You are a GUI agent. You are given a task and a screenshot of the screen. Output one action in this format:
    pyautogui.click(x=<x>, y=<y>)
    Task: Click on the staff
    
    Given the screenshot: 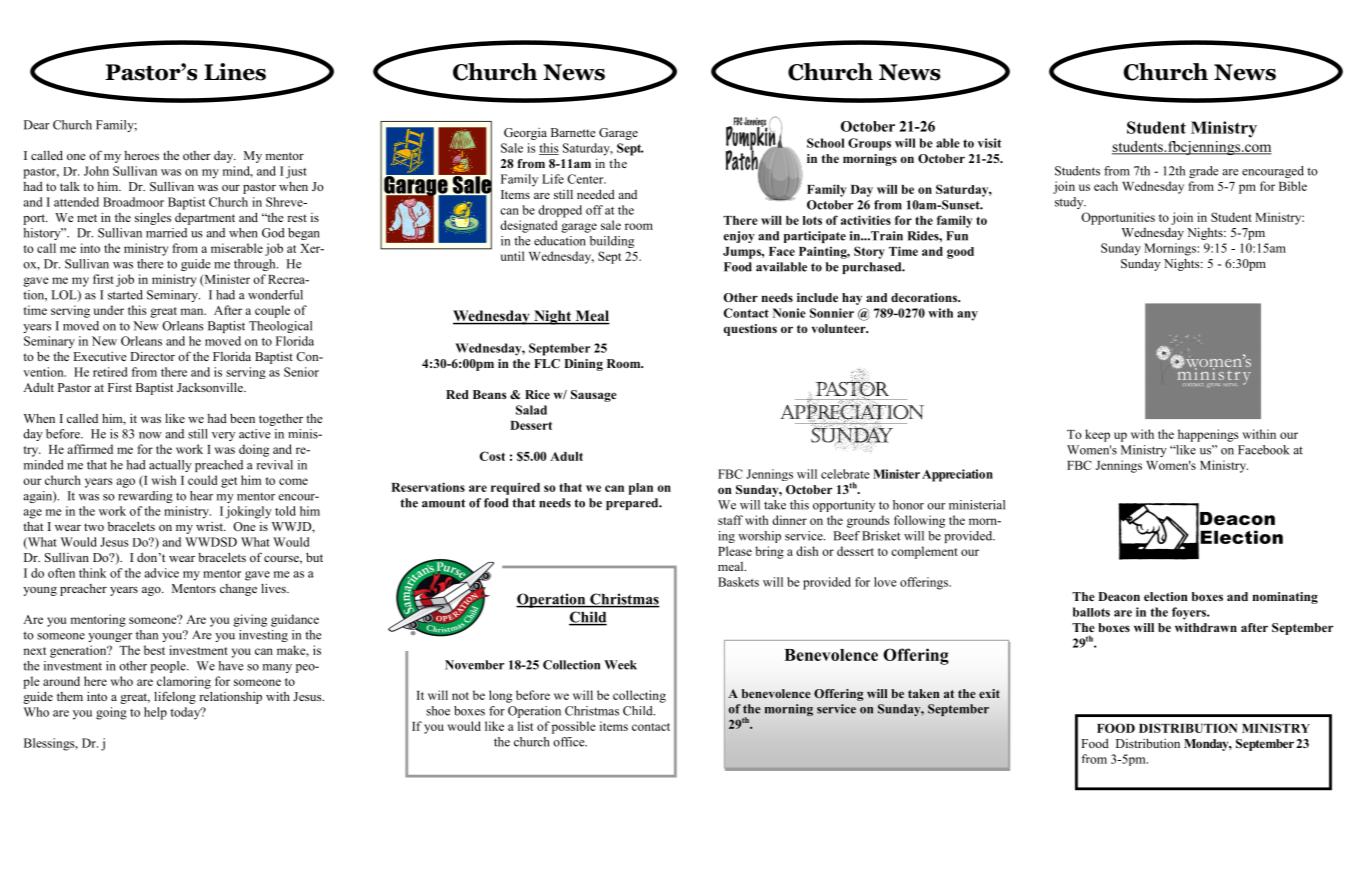 What is the action you would take?
    pyautogui.click(x=730, y=520)
